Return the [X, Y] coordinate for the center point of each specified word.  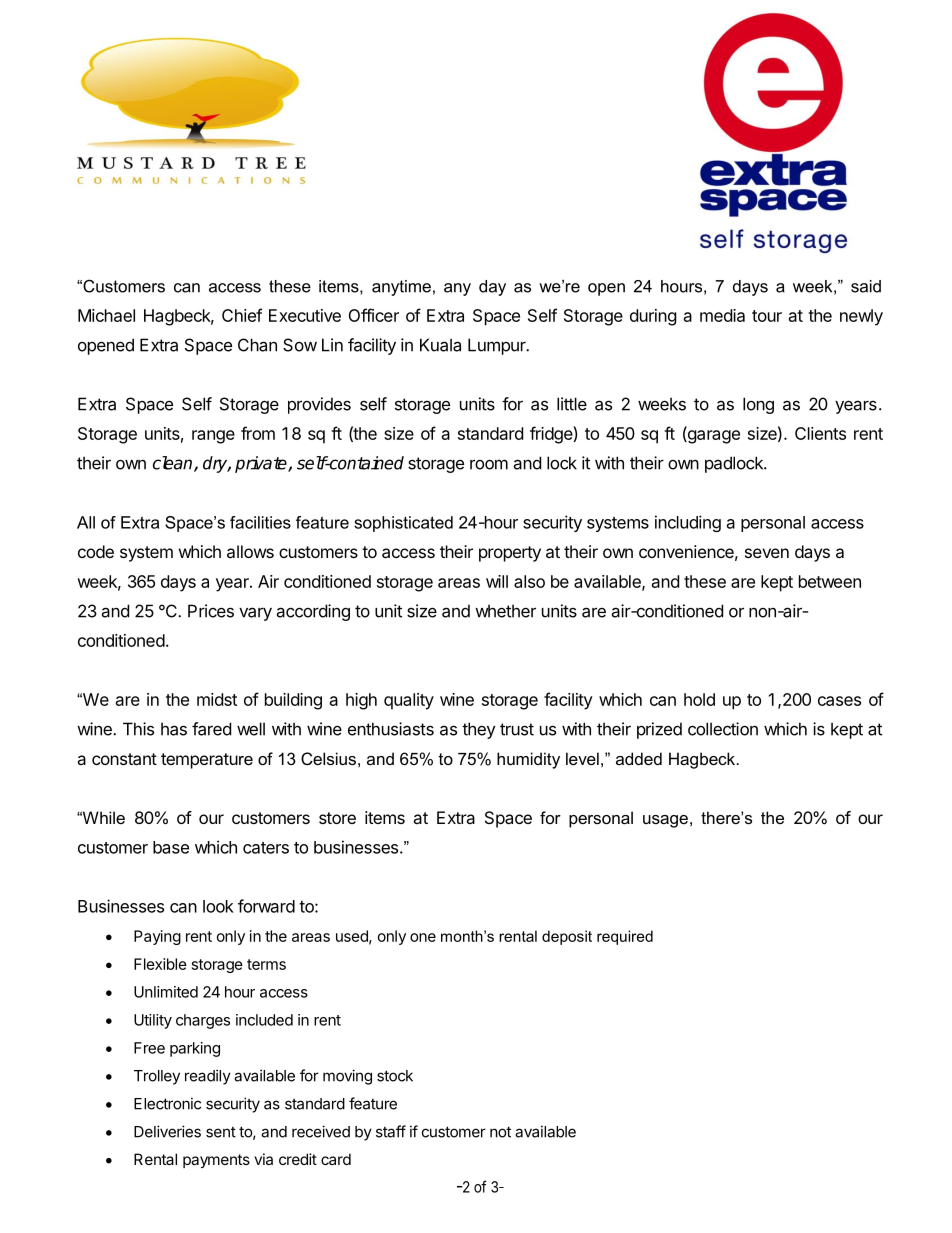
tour [767, 316]
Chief [242, 315]
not [500, 1132]
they [479, 730]
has [174, 729]
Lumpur [498, 346]
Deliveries [167, 1131]
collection [723, 729]
